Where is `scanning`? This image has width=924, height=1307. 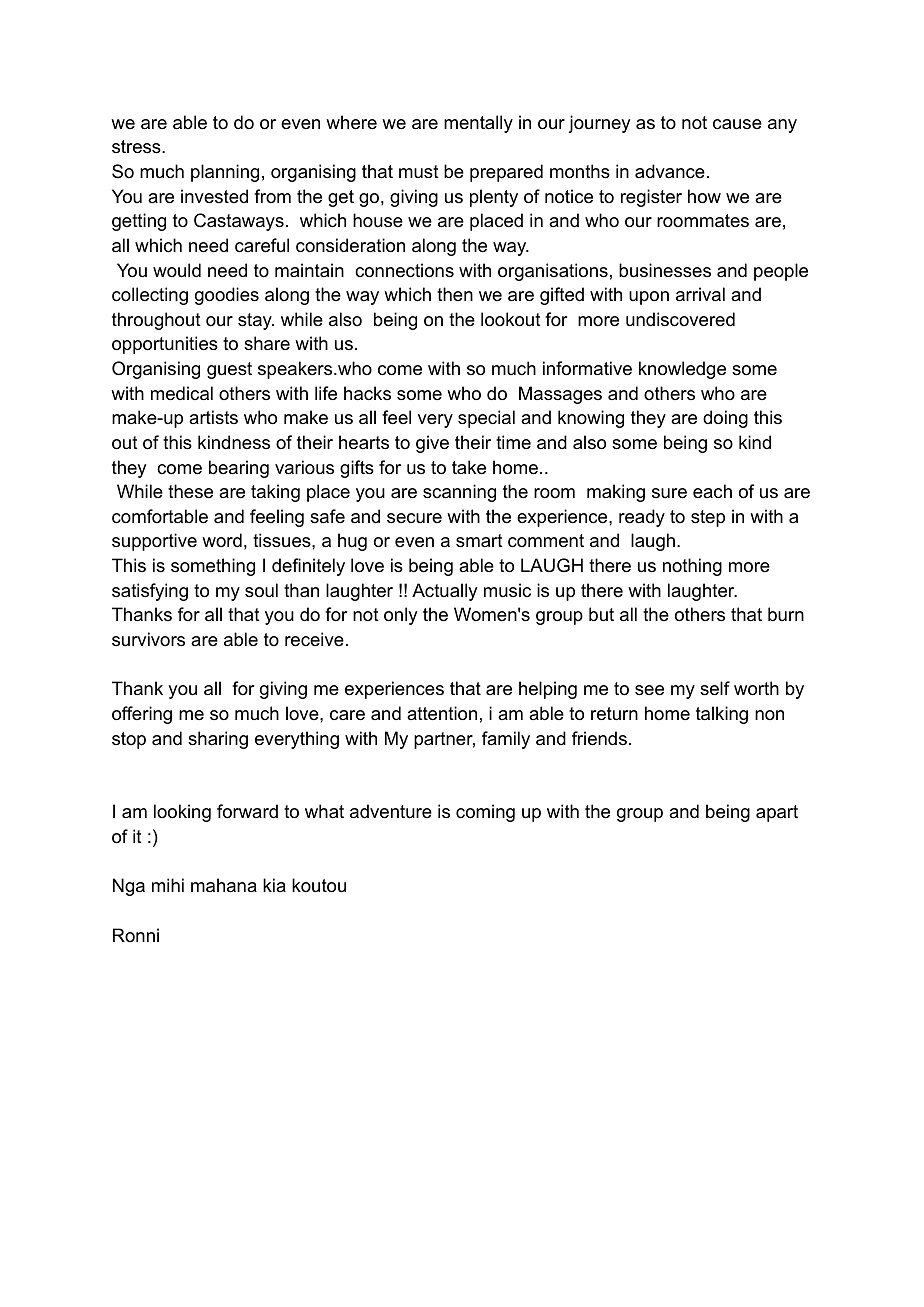
scanning is located at coordinates (459, 493).
